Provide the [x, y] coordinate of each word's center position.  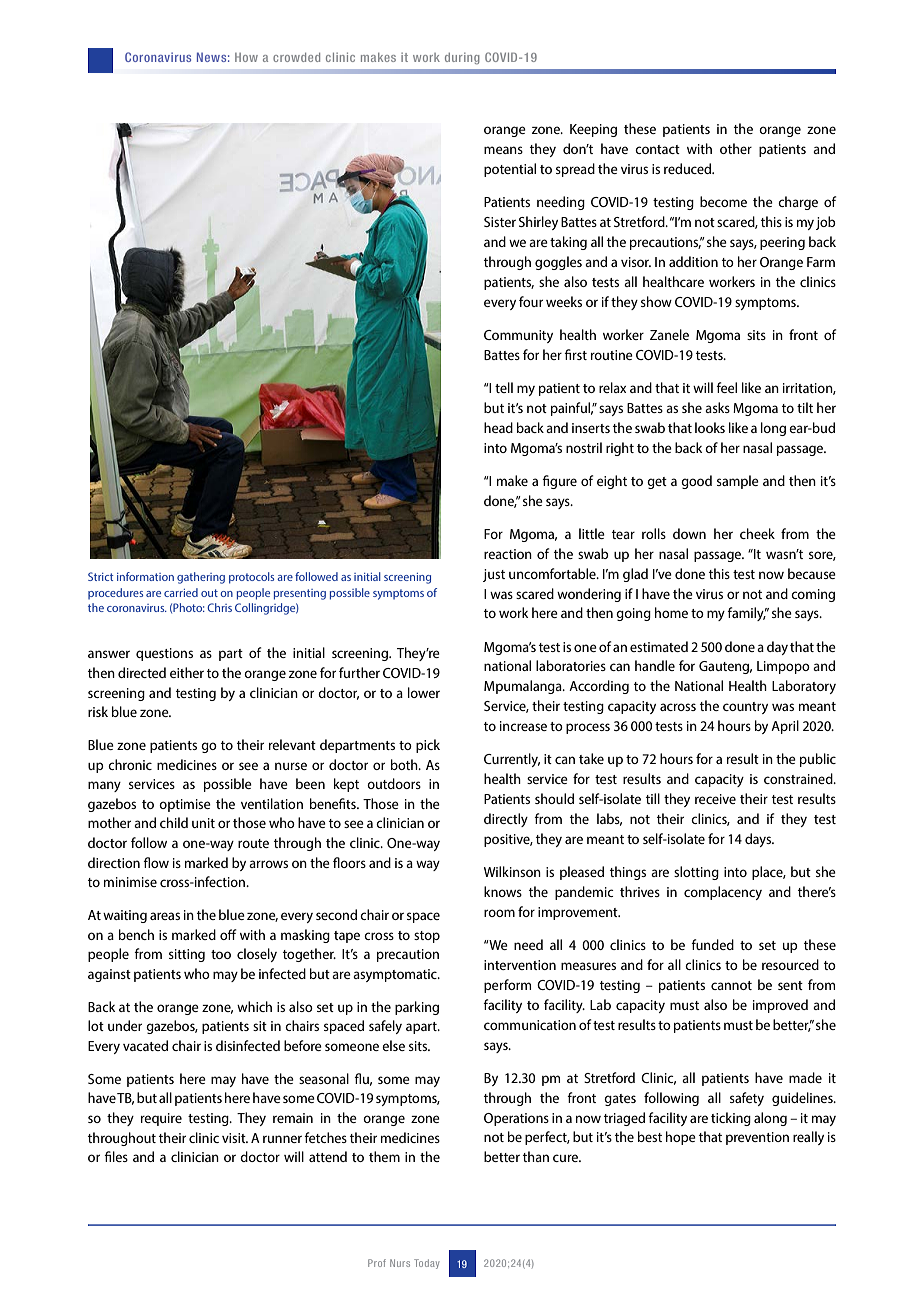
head [498, 427]
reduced [689, 168]
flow [156, 862]
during [462, 58]
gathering [201, 578]
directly [506, 820]
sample [738, 482]
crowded [296, 57]
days [759, 840]
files [116, 1156]
